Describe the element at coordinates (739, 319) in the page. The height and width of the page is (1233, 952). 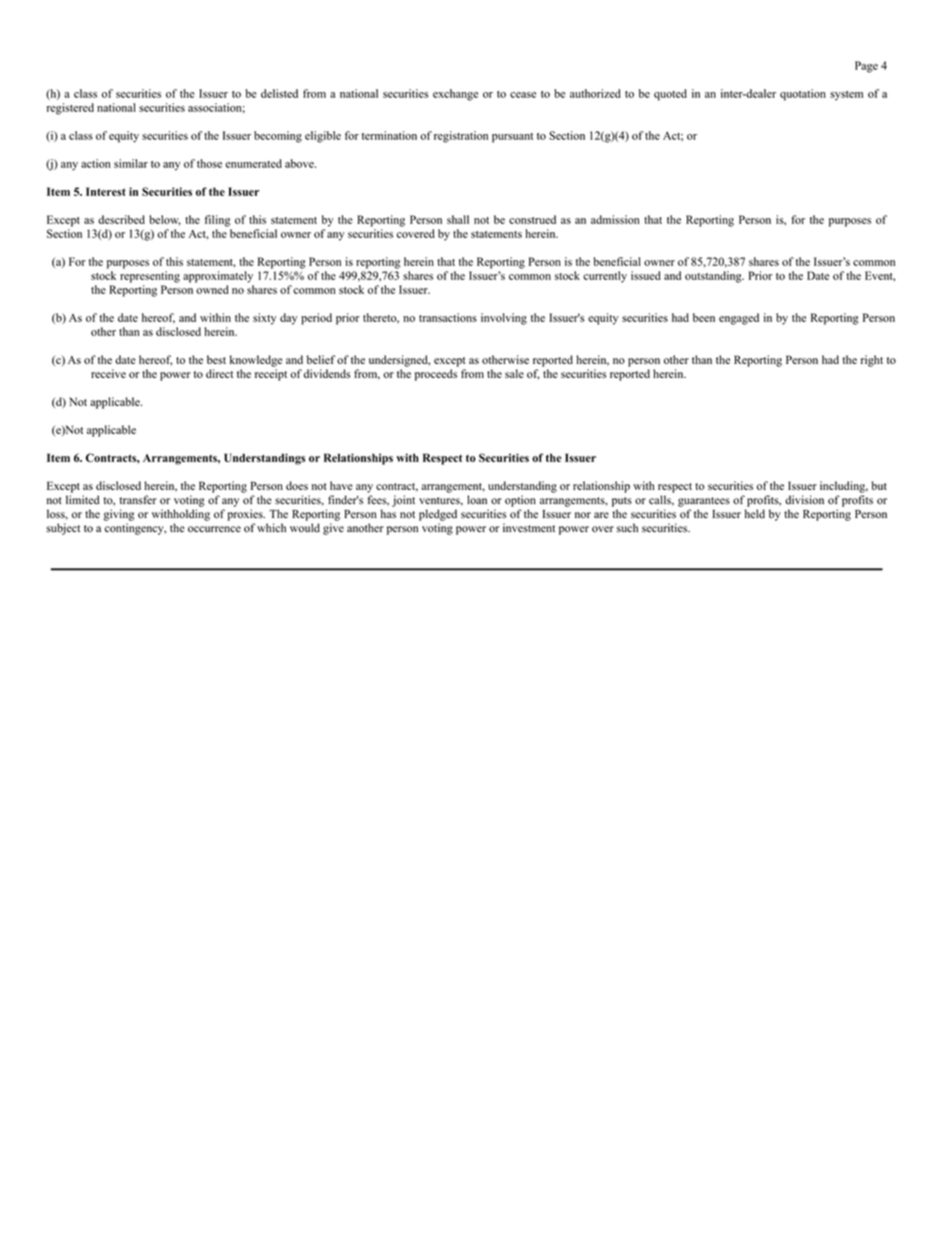
I see `engaged` at that location.
